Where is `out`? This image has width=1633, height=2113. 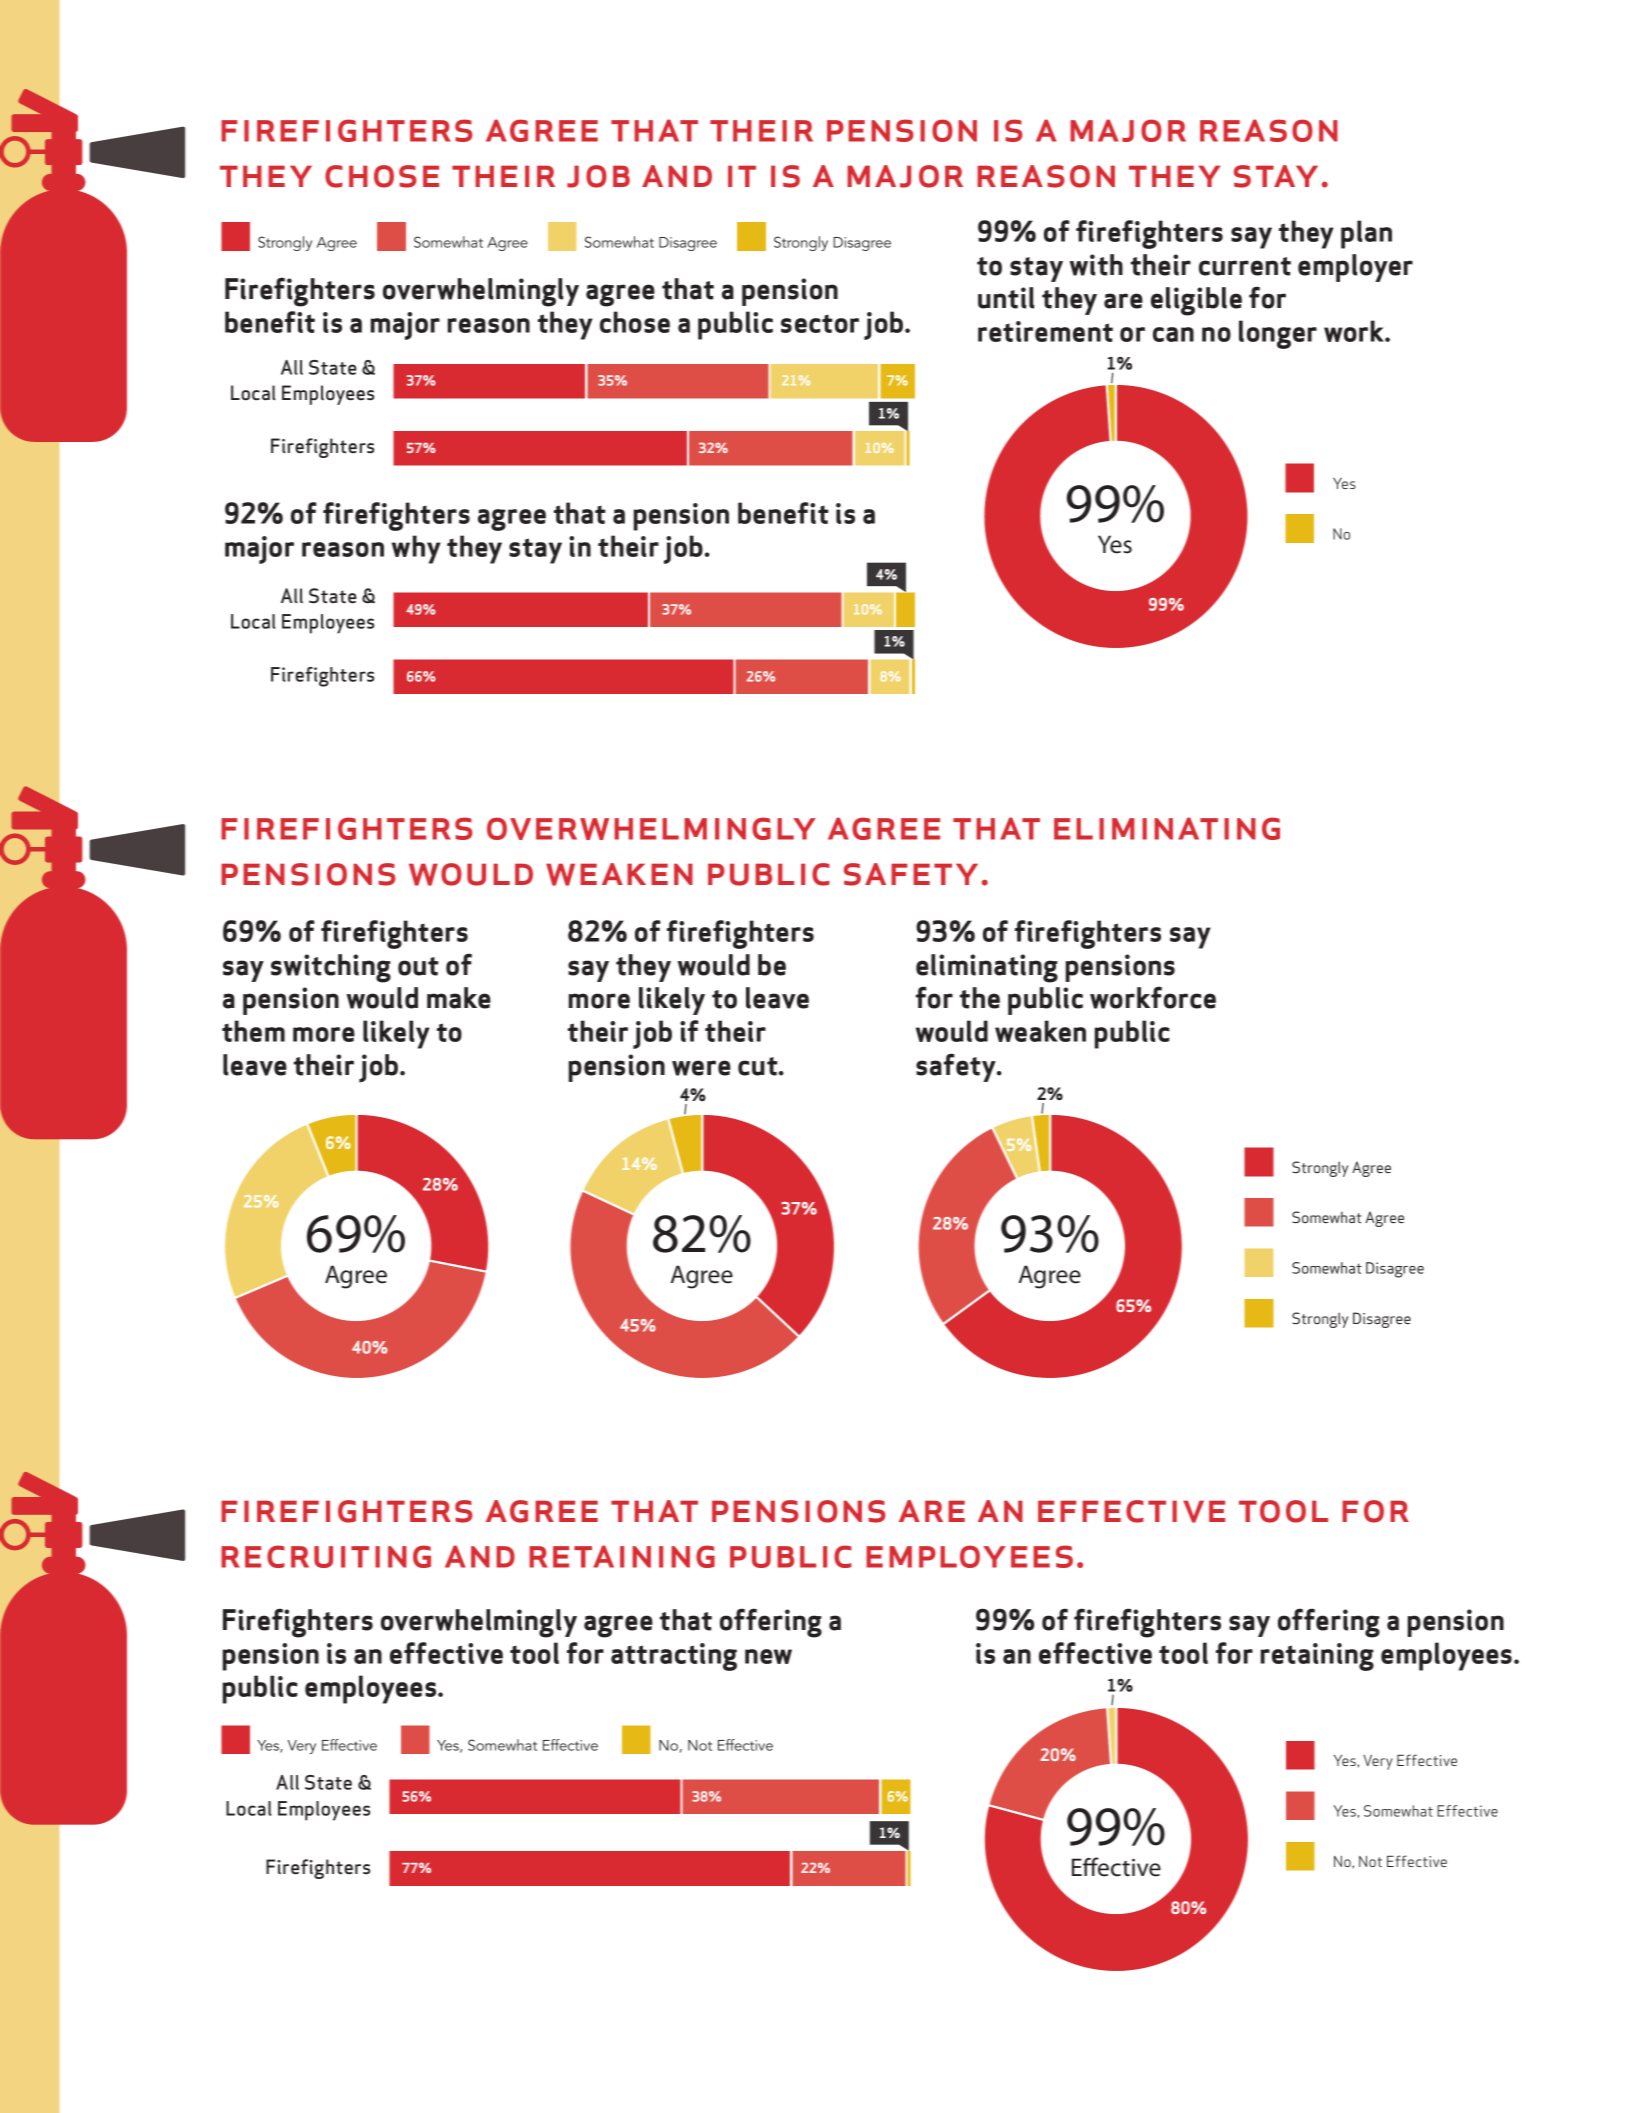 out is located at coordinates (418, 966).
